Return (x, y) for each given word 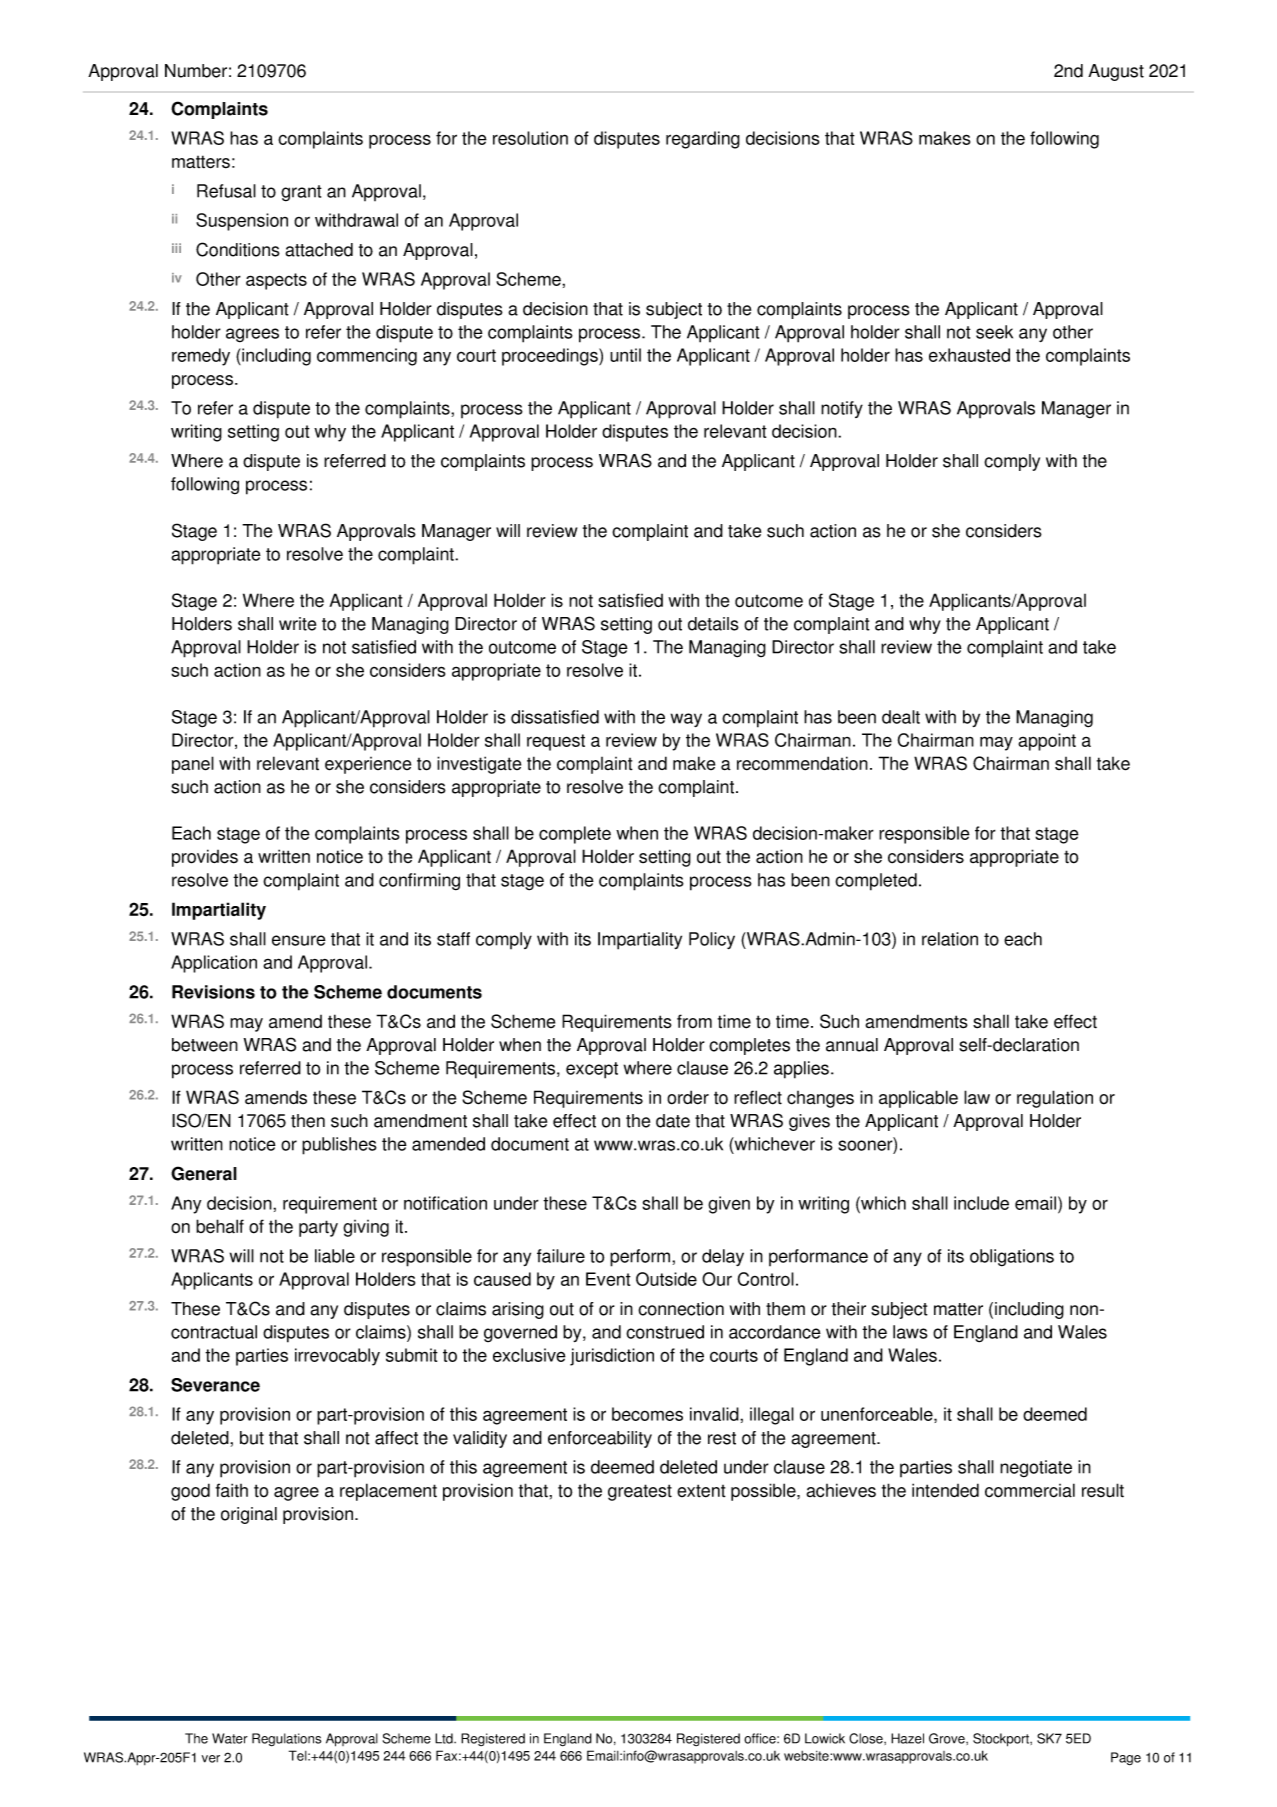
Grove (948, 1738)
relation (950, 939)
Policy (712, 940)
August (1116, 72)
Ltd (445, 1738)
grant (301, 193)
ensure (299, 940)
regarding (703, 140)
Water (230, 1738)
